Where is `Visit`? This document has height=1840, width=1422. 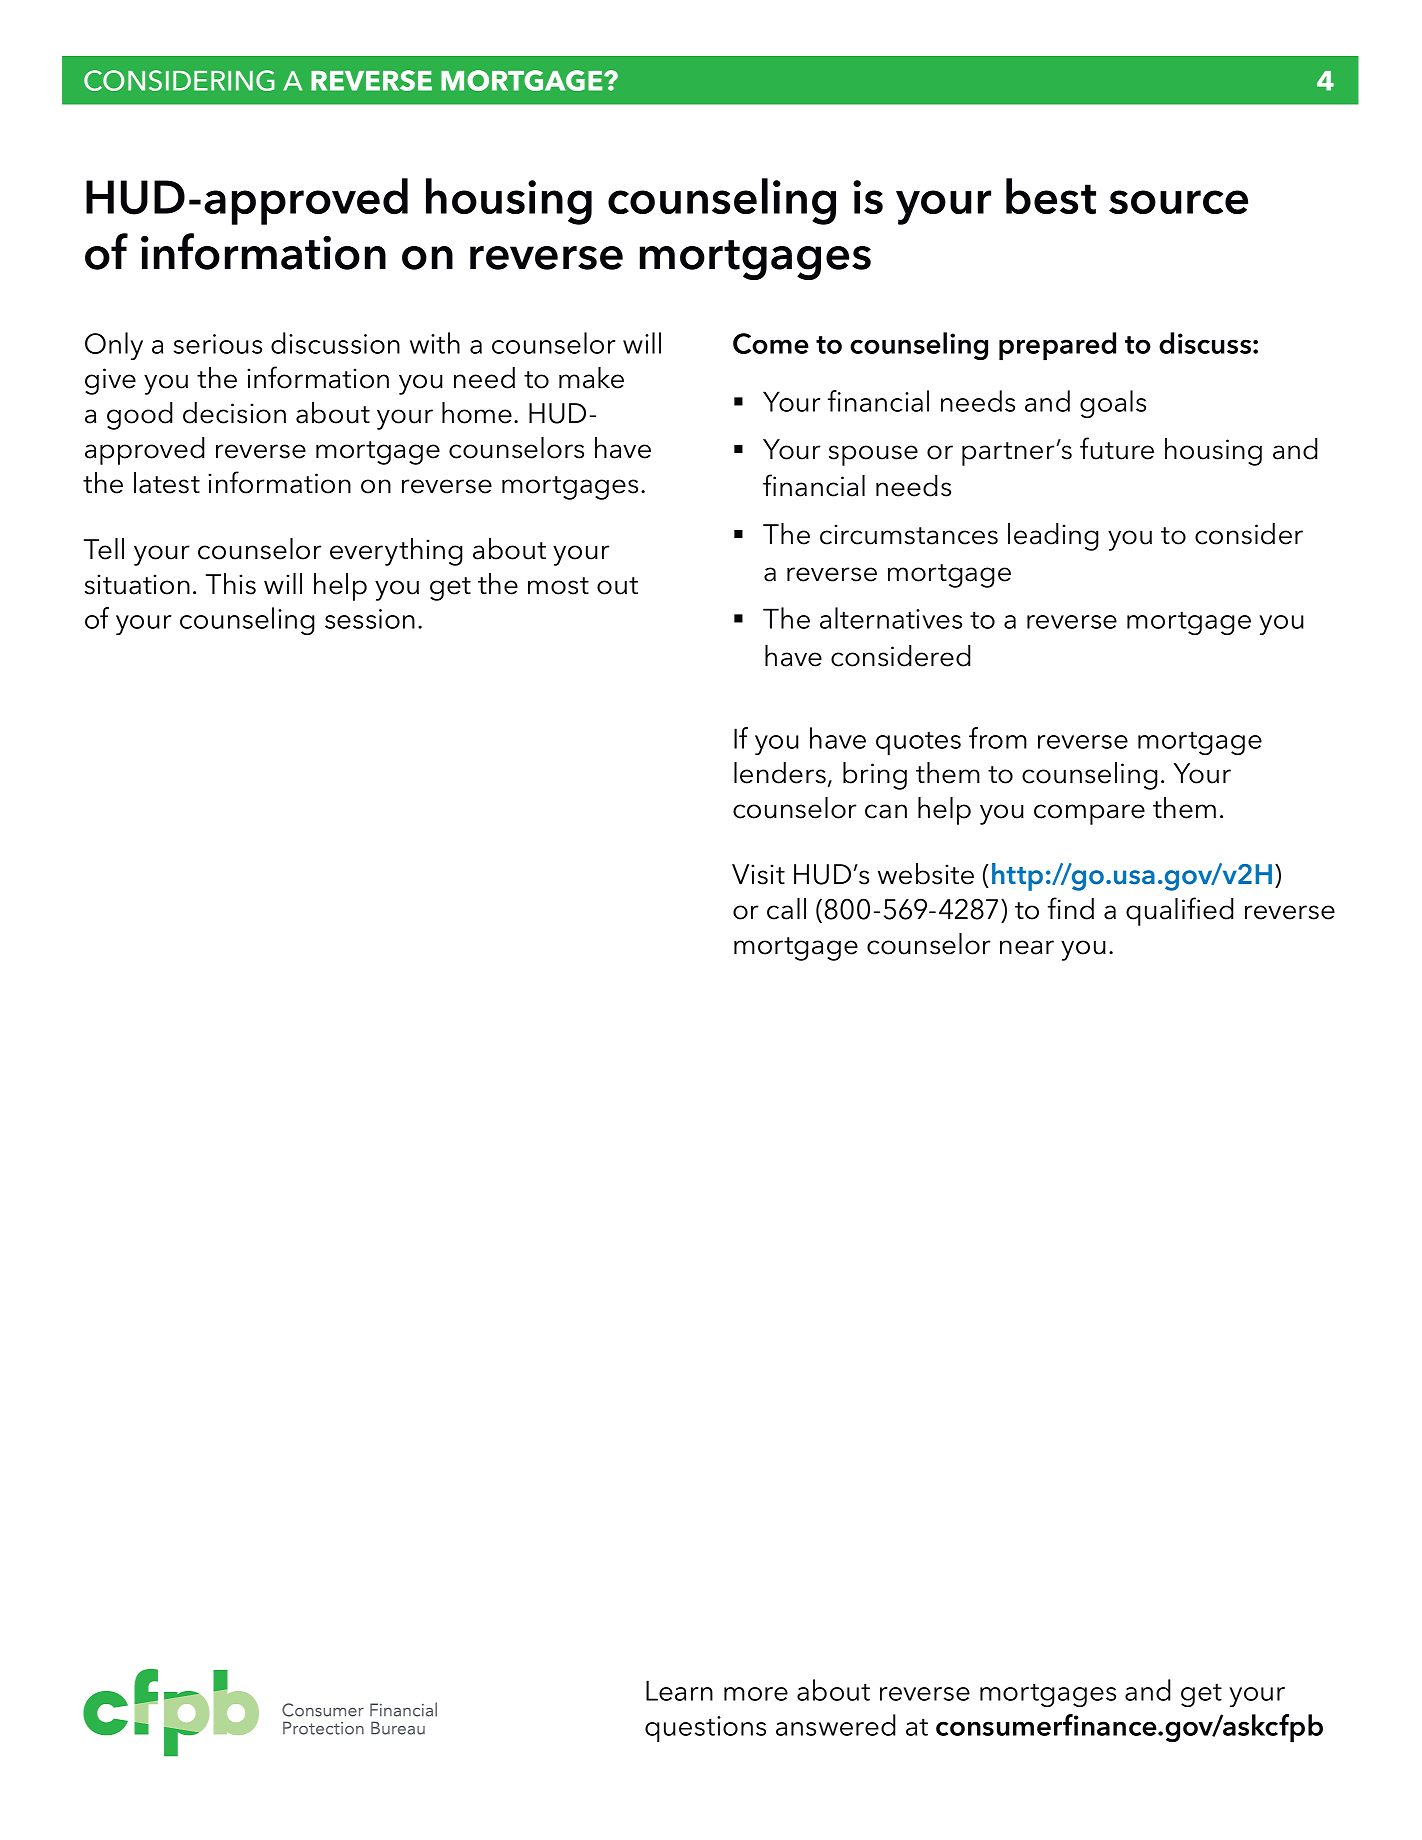 Visit is located at coordinates (758, 874).
